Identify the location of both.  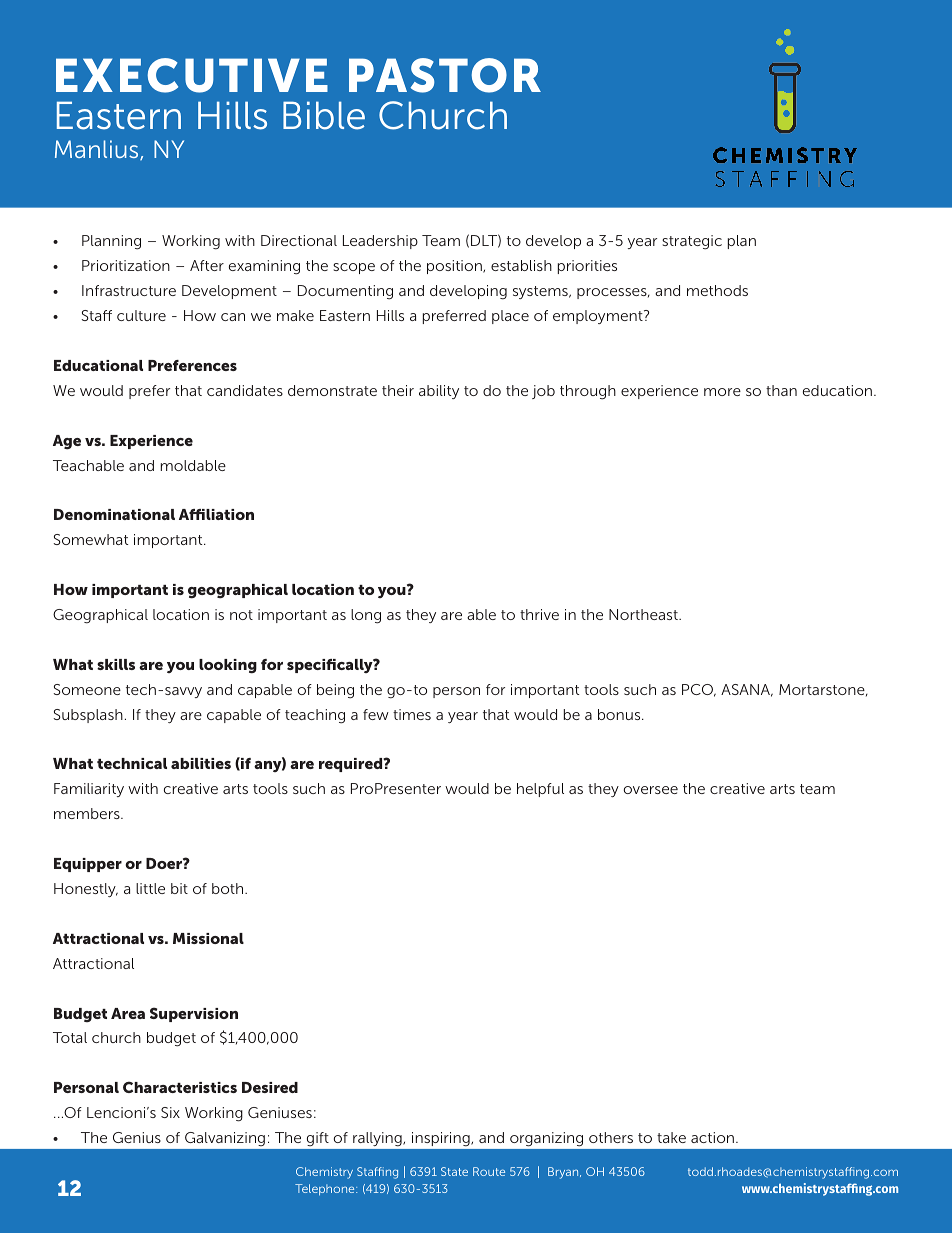
(229, 888).
